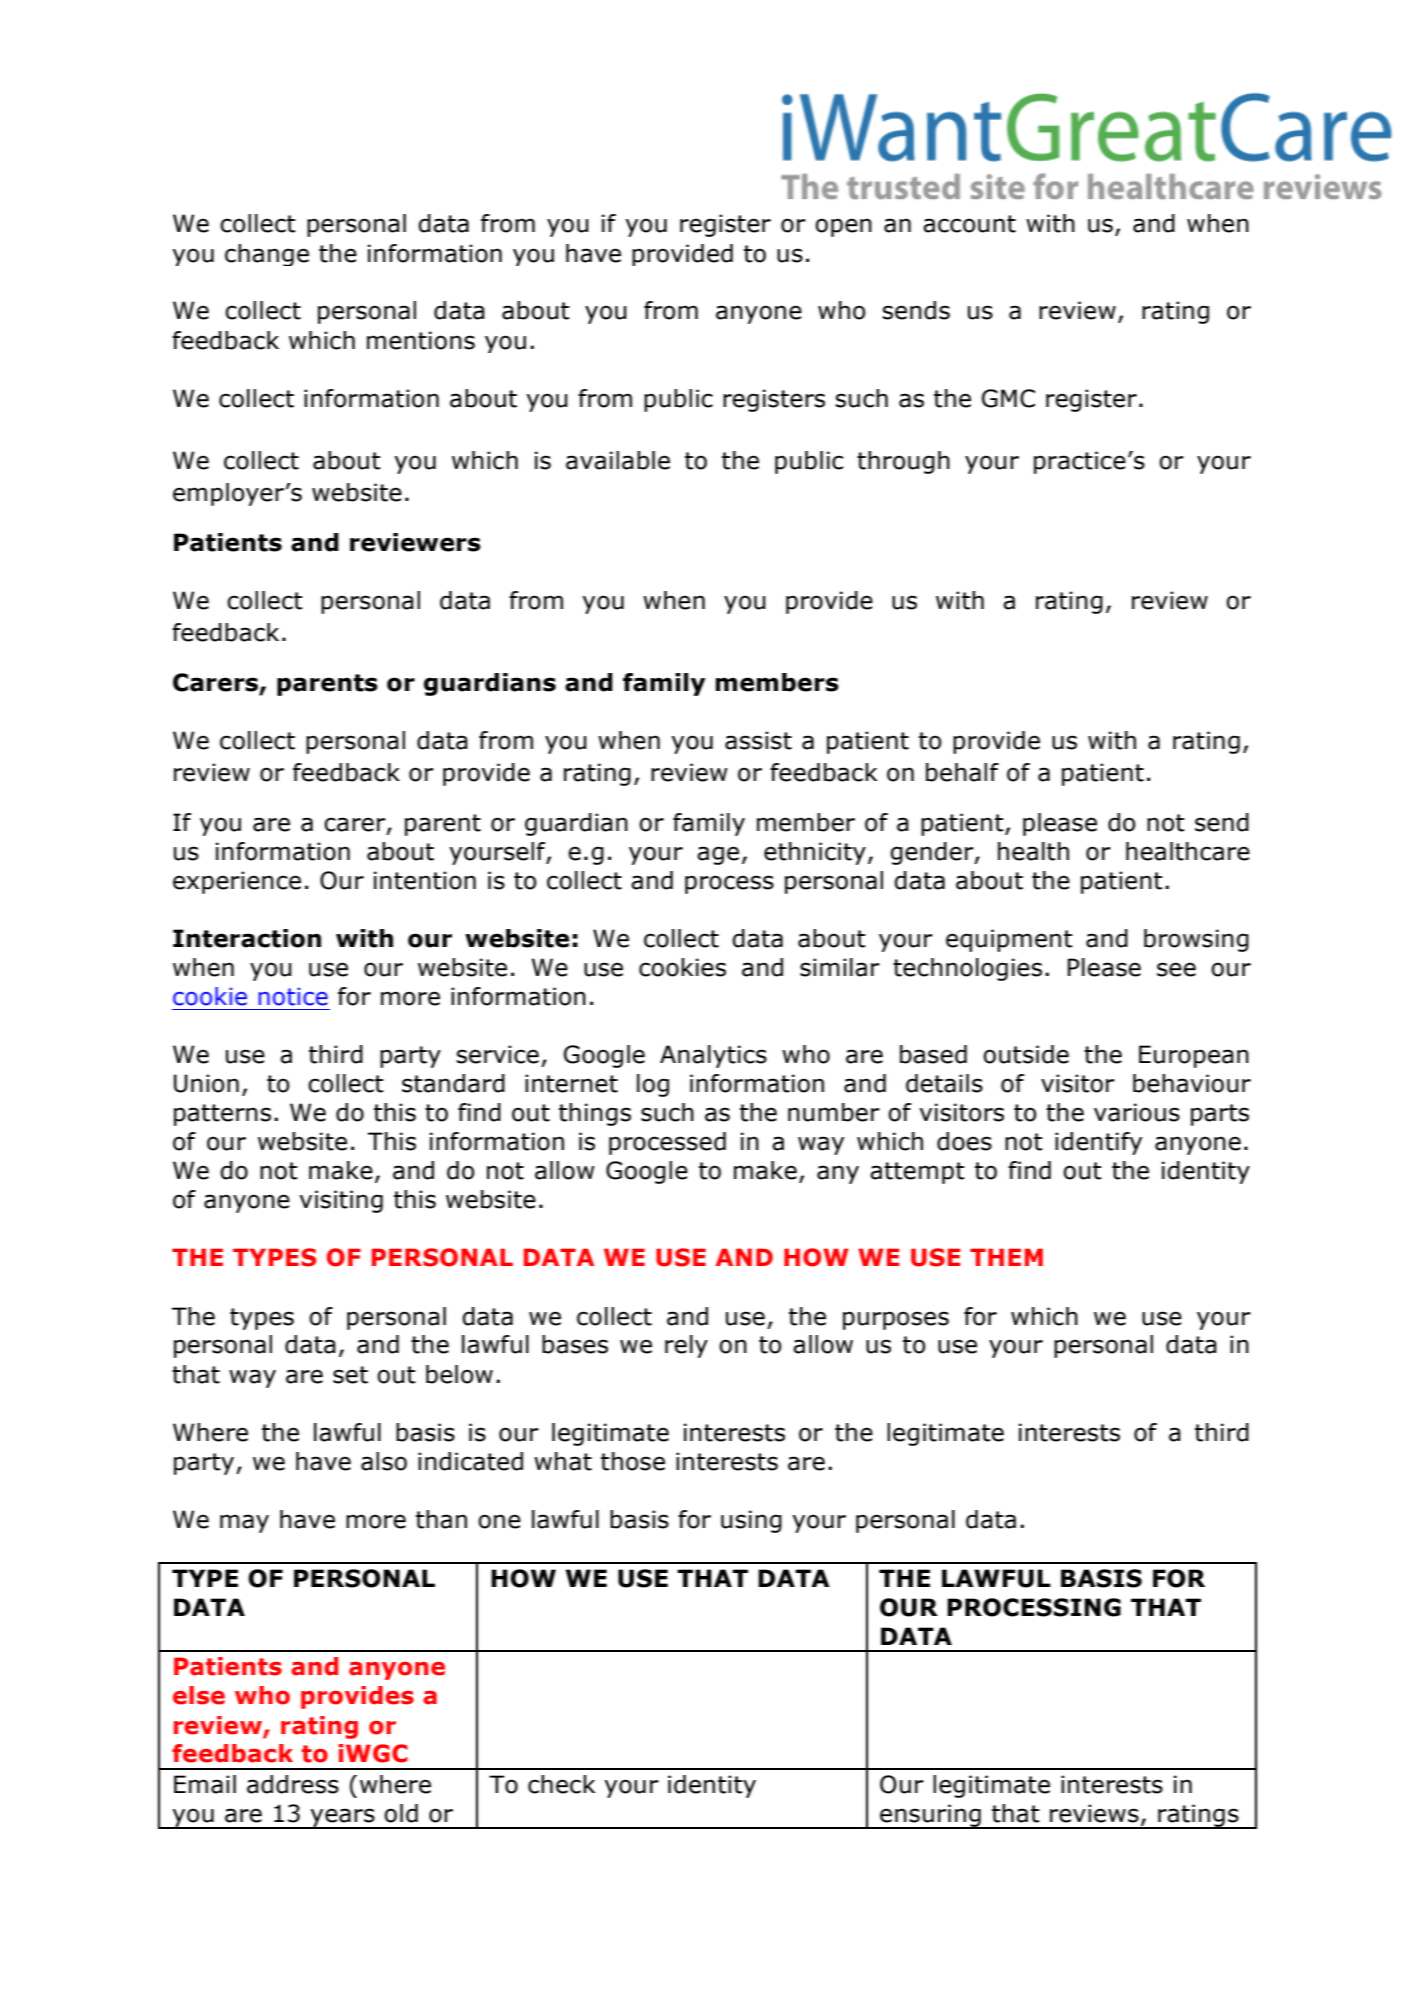 This page has width=1422, height=2012. I want to click on notice, so click(293, 996).
